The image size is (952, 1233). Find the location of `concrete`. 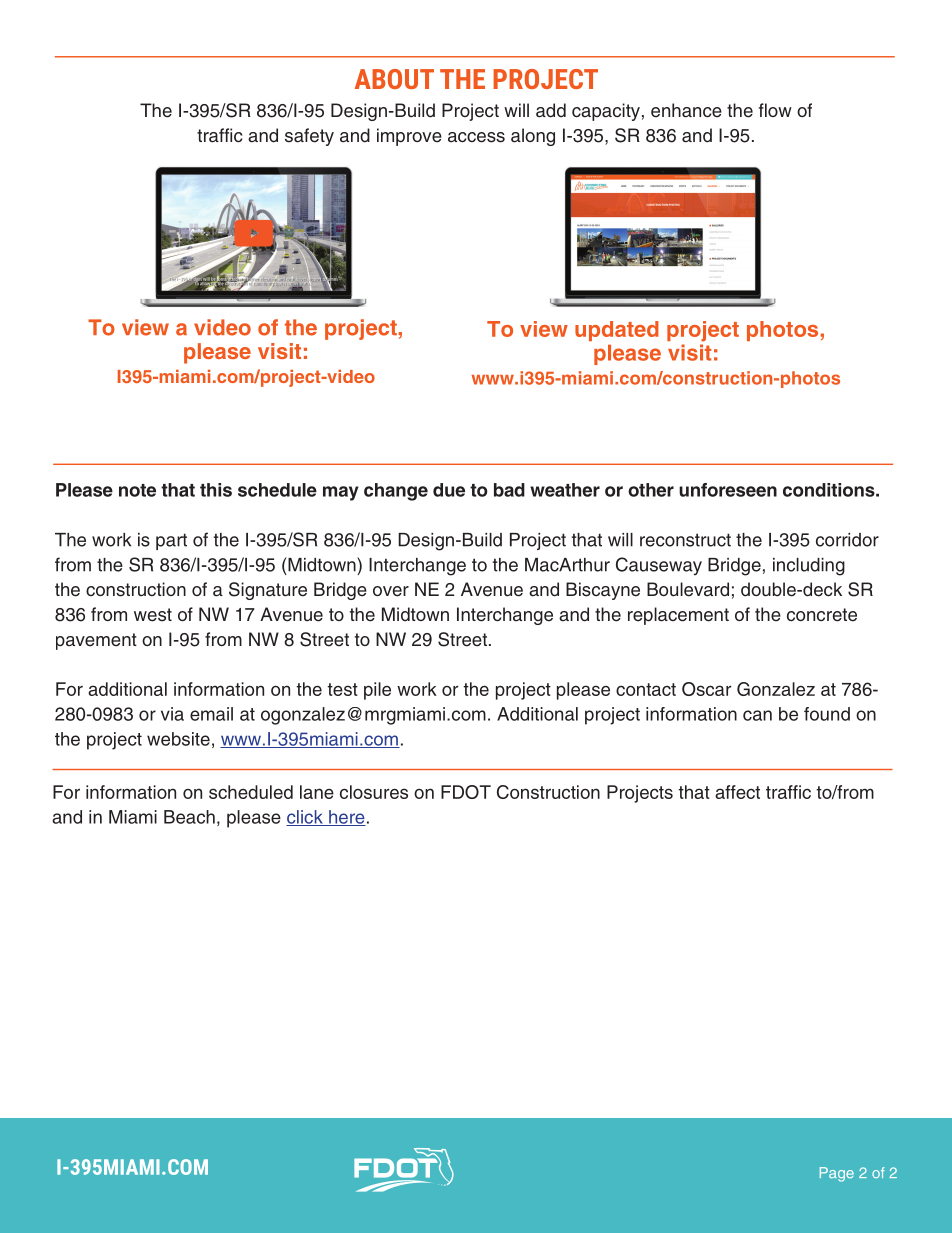

concrete is located at coordinates (822, 615).
